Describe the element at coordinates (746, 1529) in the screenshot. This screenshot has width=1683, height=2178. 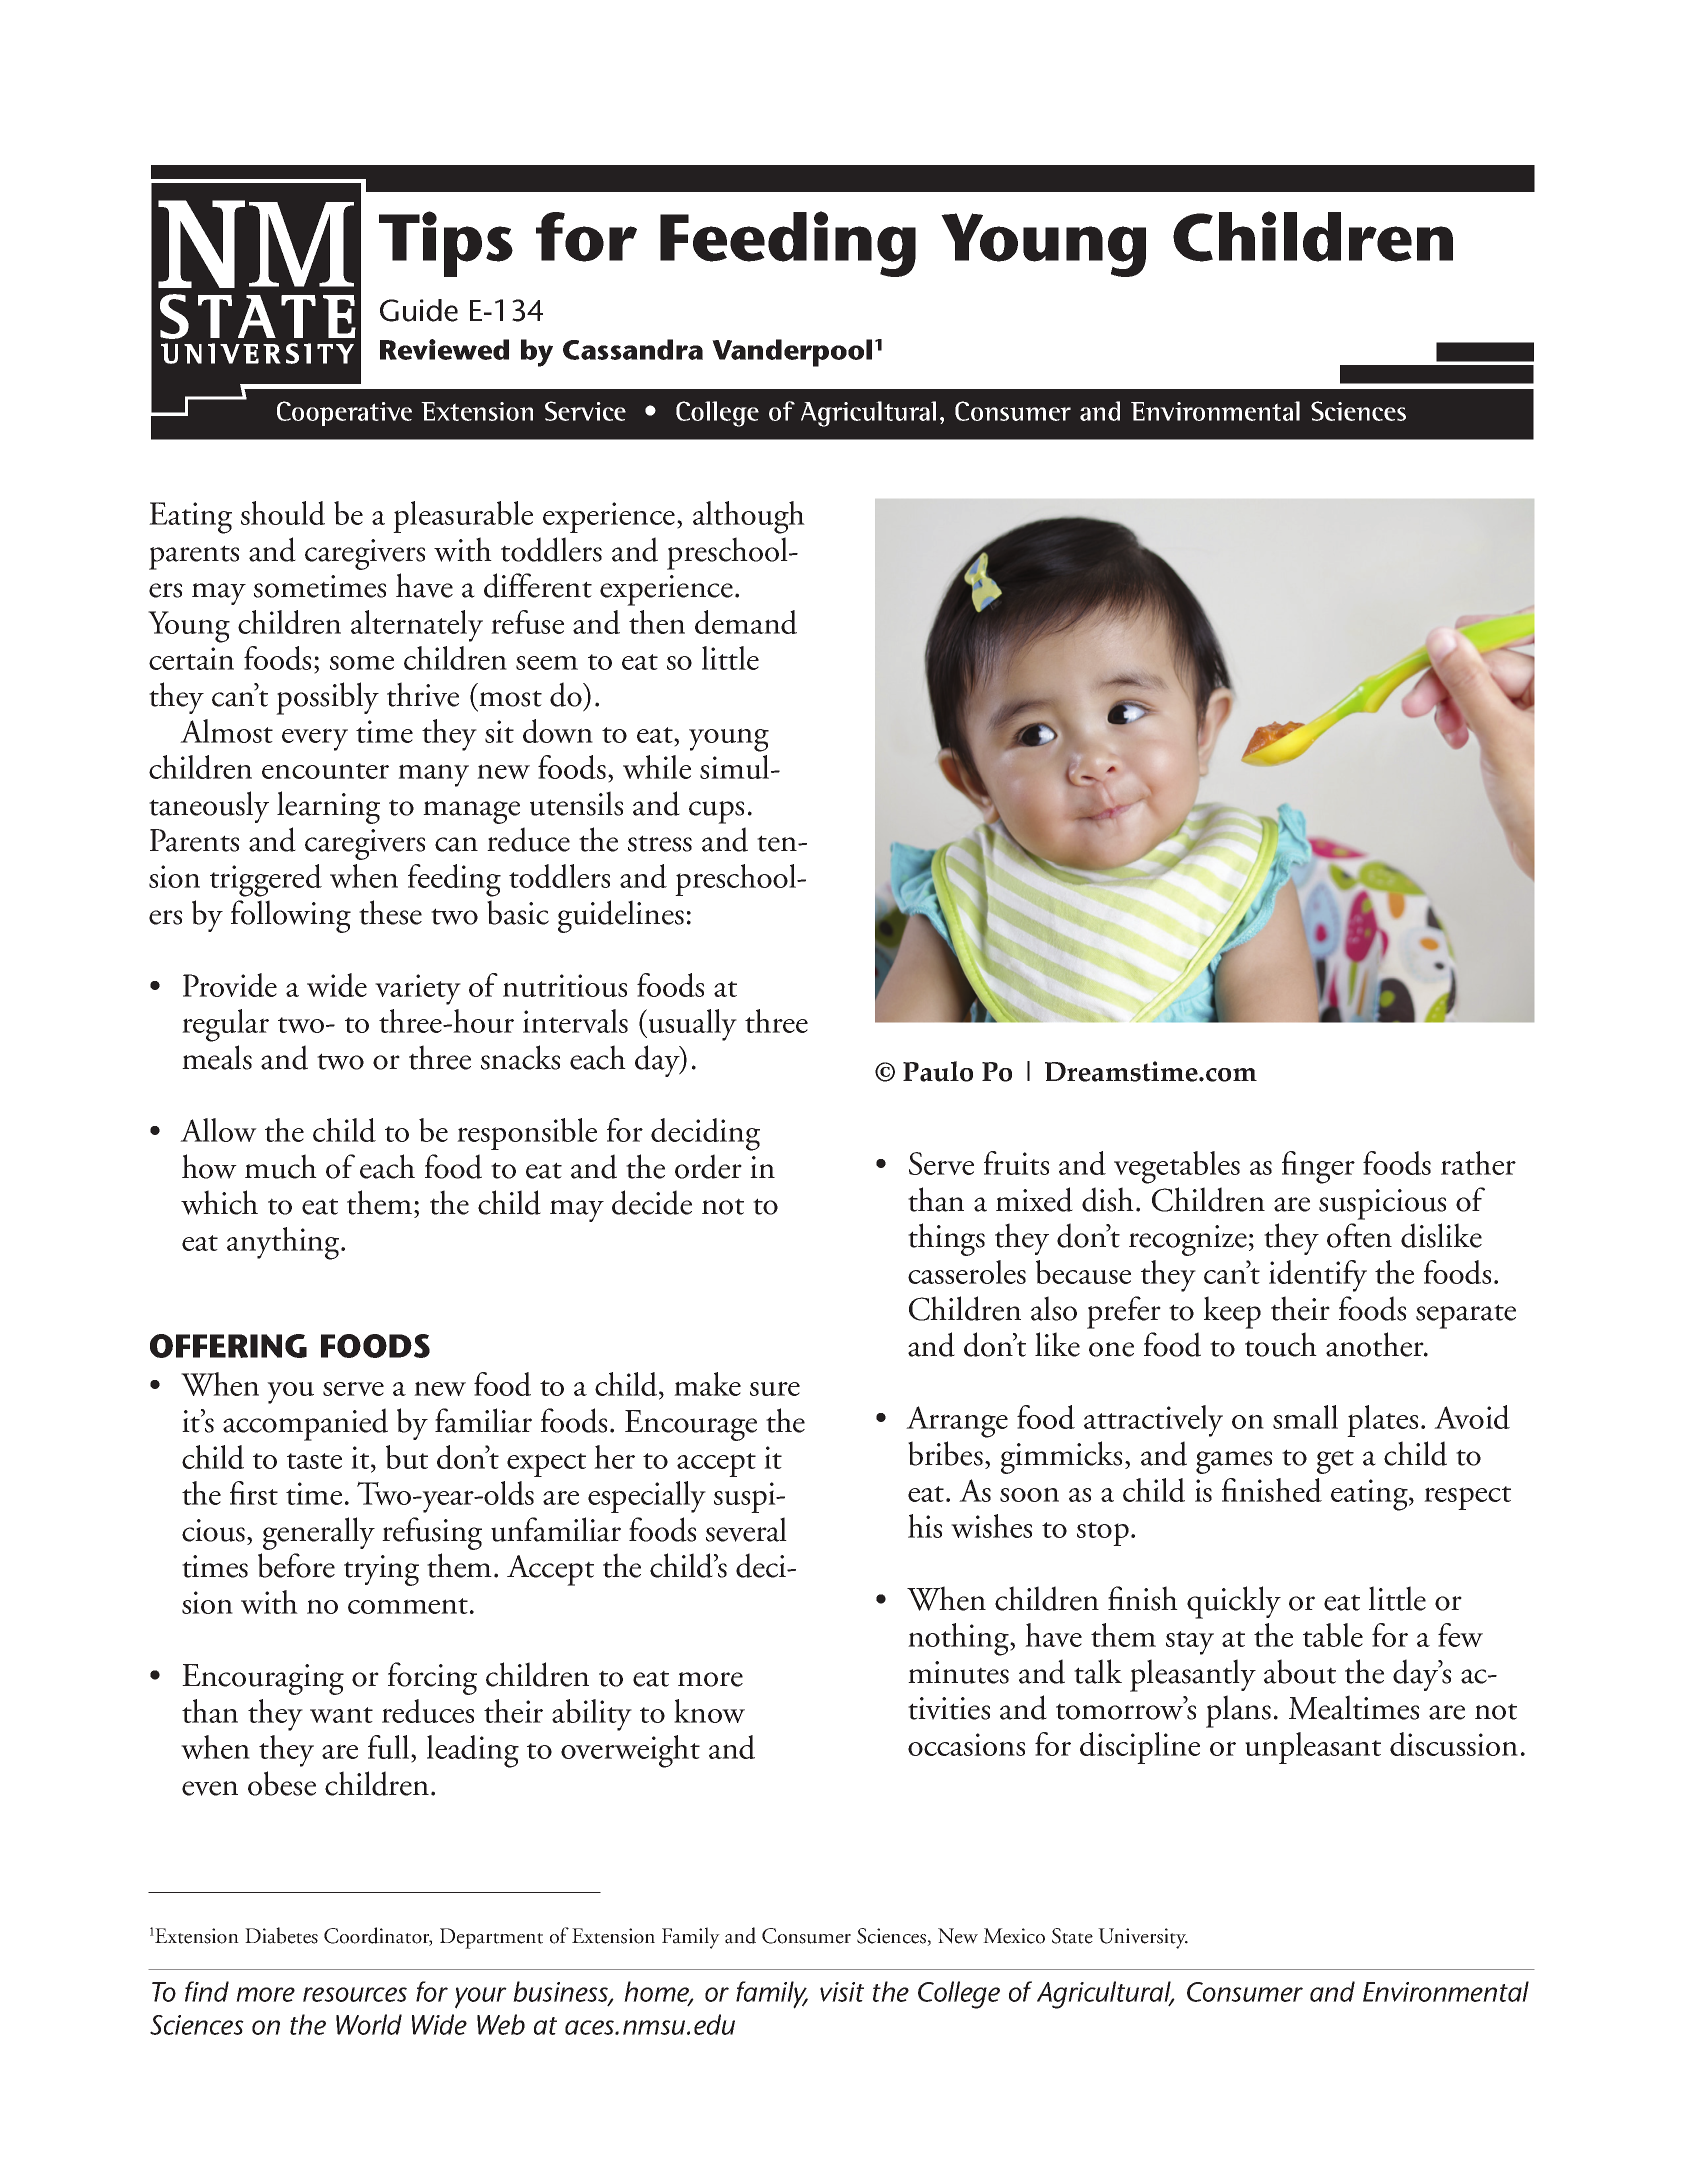
I see `several` at that location.
